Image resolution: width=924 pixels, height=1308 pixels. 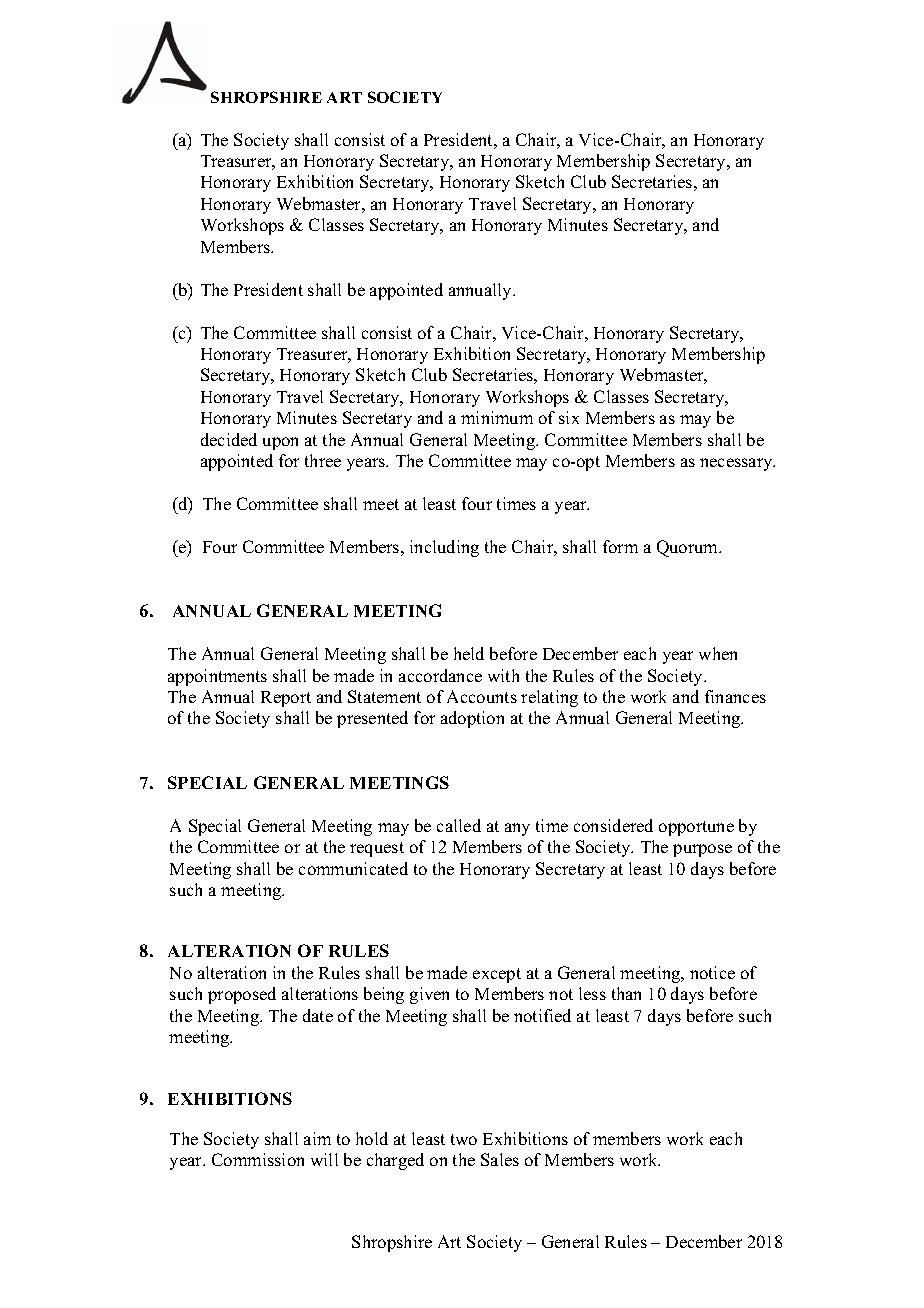 What do you see at coordinates (459, 825) in the screenshot?
I see `called` at bounding box center [459, 825].
